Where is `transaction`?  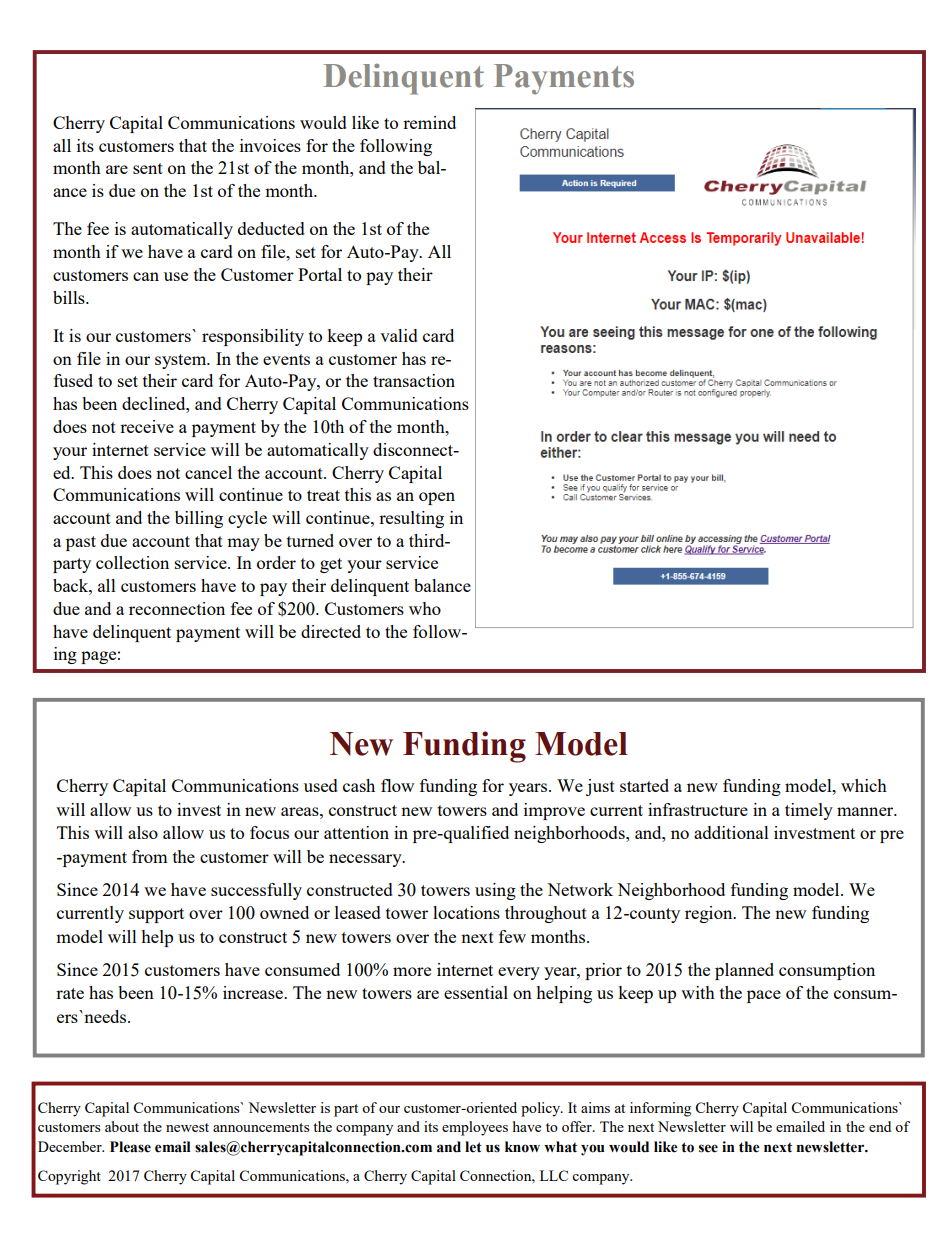 transaction is located at coordinates (414, 380).
